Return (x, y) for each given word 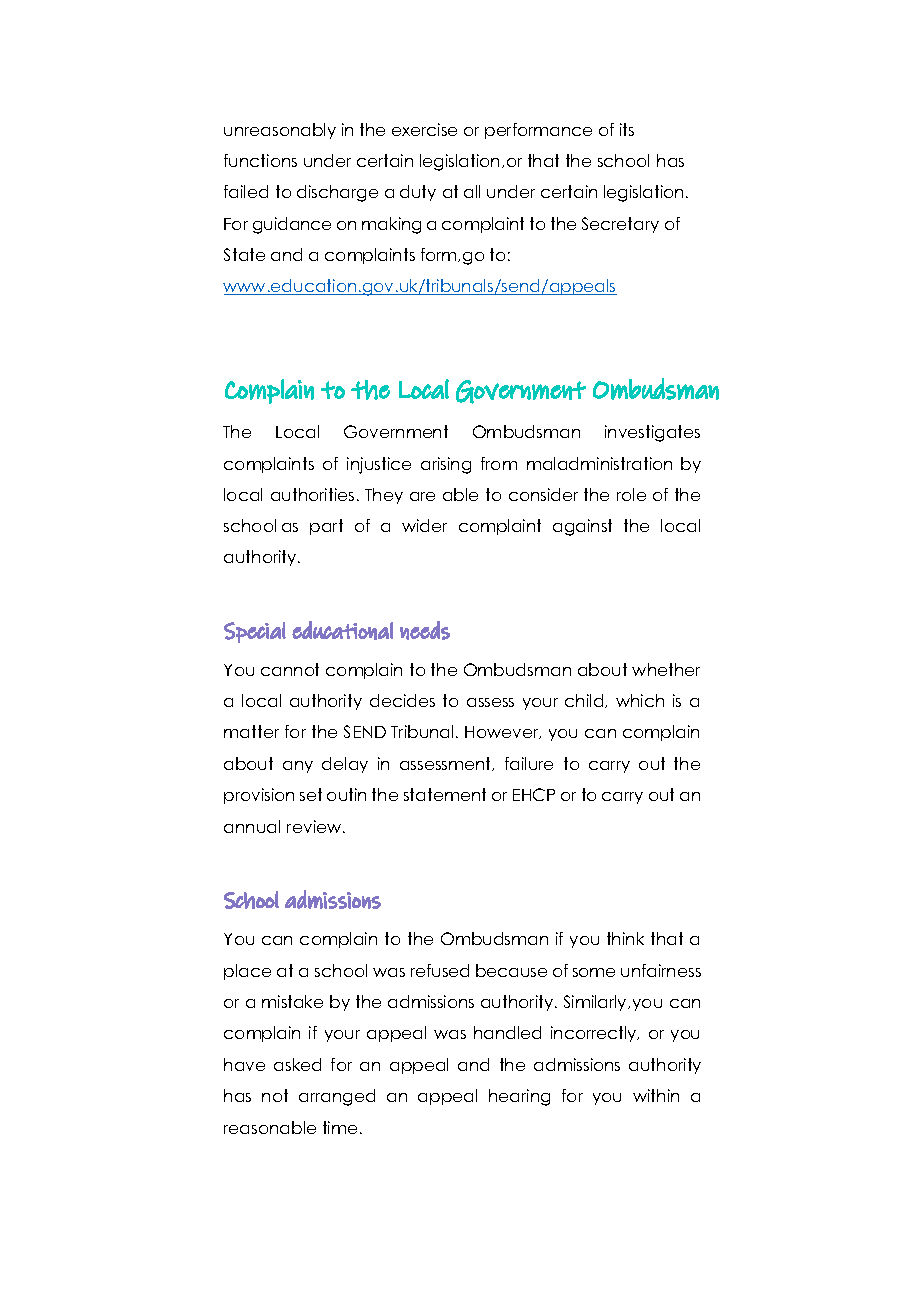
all (472, 191)
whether (666, 669)
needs (425, 630)
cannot (290, 669)
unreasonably (280, 131)
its (627, 129)
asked (297, 1064)
